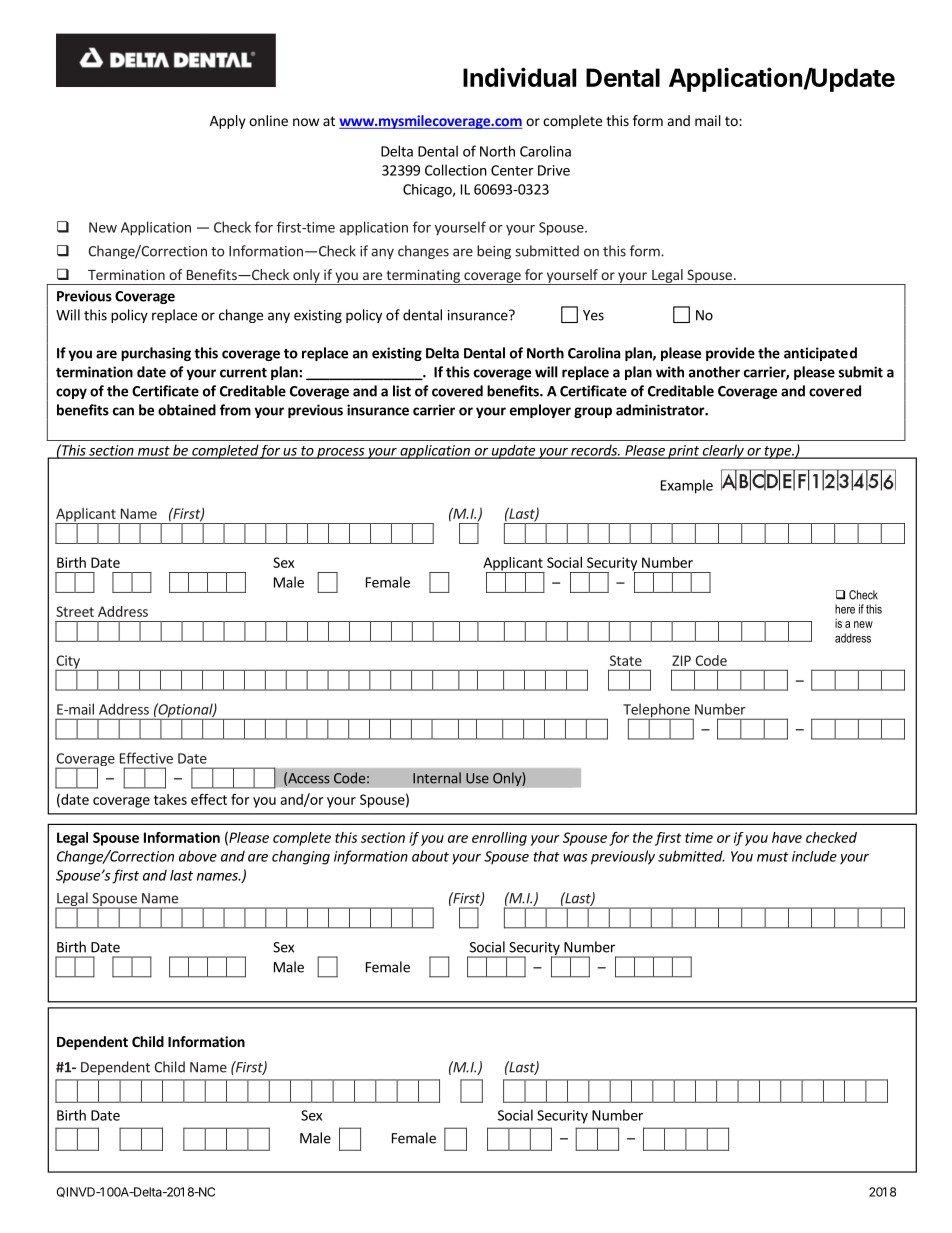 The height and width of the image is (1233, 952). Describe the element at coordinates (499, 839) in the image. I see `enrolling` at that location.
